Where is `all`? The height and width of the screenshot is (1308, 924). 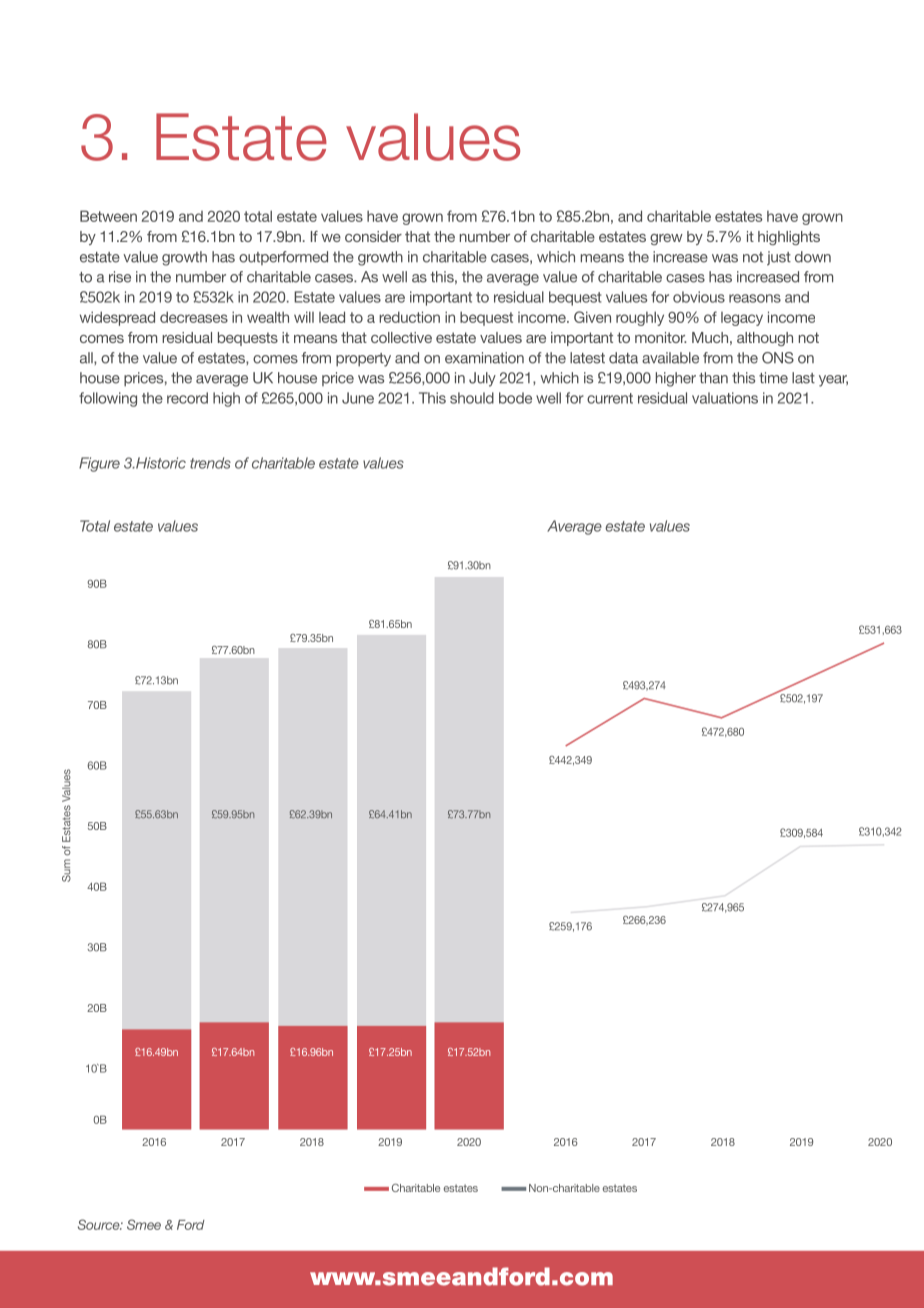
all is located at coordinates (87, 358).
